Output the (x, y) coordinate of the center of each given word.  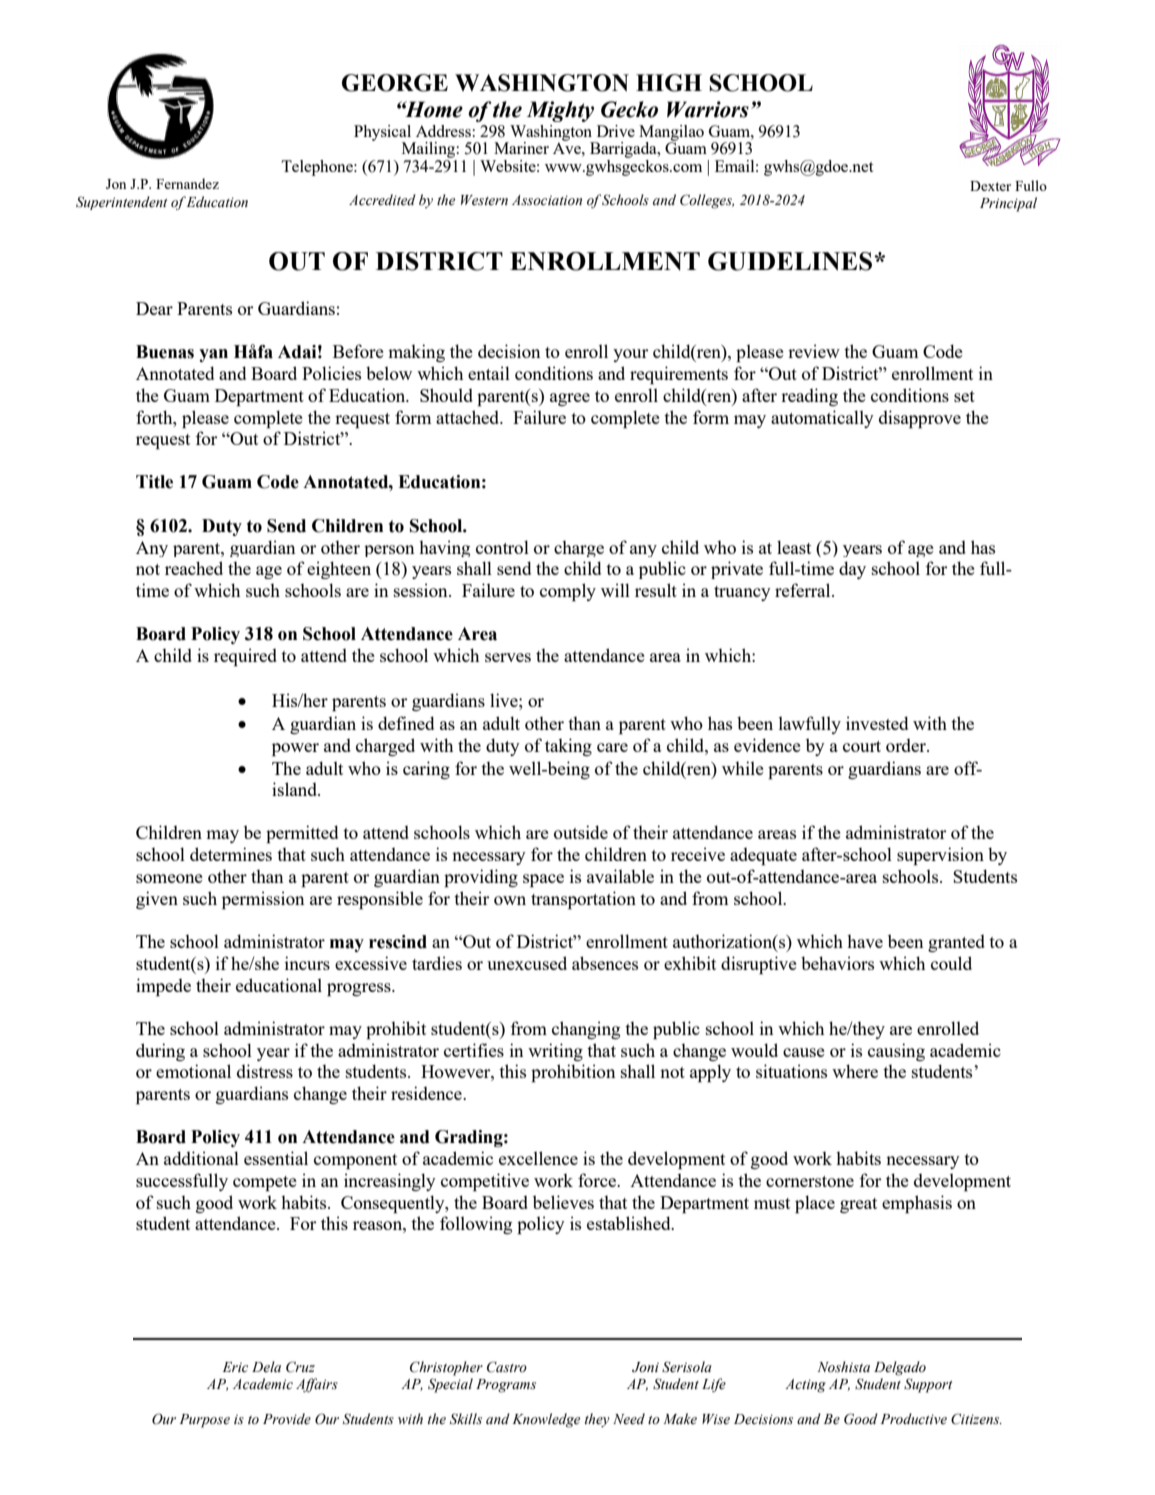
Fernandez (187, 183)
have (865, 941)
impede (163, 987)
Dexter (990, 186)
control (502, 547)
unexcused (527, 963)
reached (194, 568)
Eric (235, 1367)
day (852, 570)
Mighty (560, 111)
